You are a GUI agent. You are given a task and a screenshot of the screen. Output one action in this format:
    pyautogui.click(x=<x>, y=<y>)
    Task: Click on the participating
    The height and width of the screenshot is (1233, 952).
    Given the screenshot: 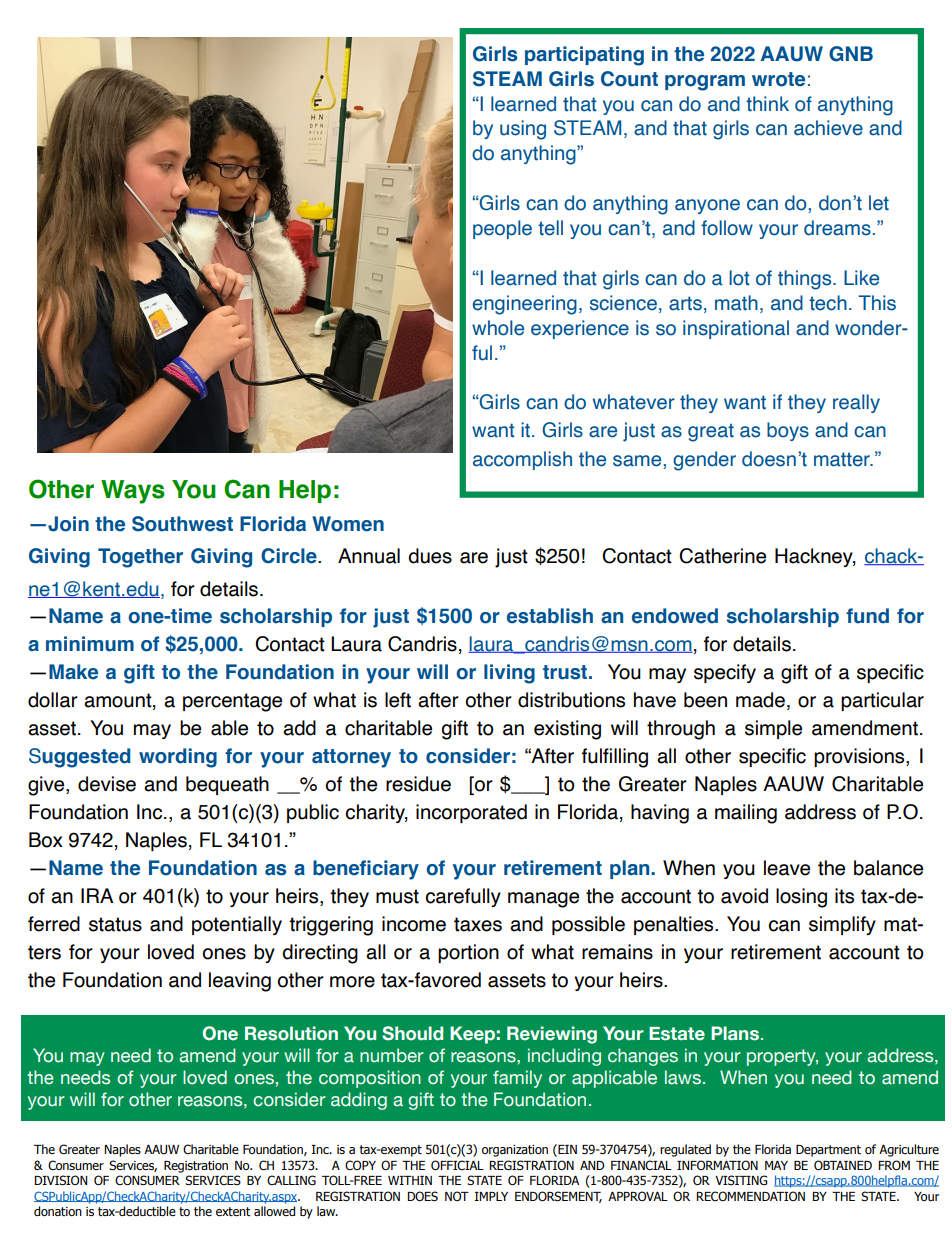 What is the action you would take?
    pyautogui.click(x=584, y=56)
